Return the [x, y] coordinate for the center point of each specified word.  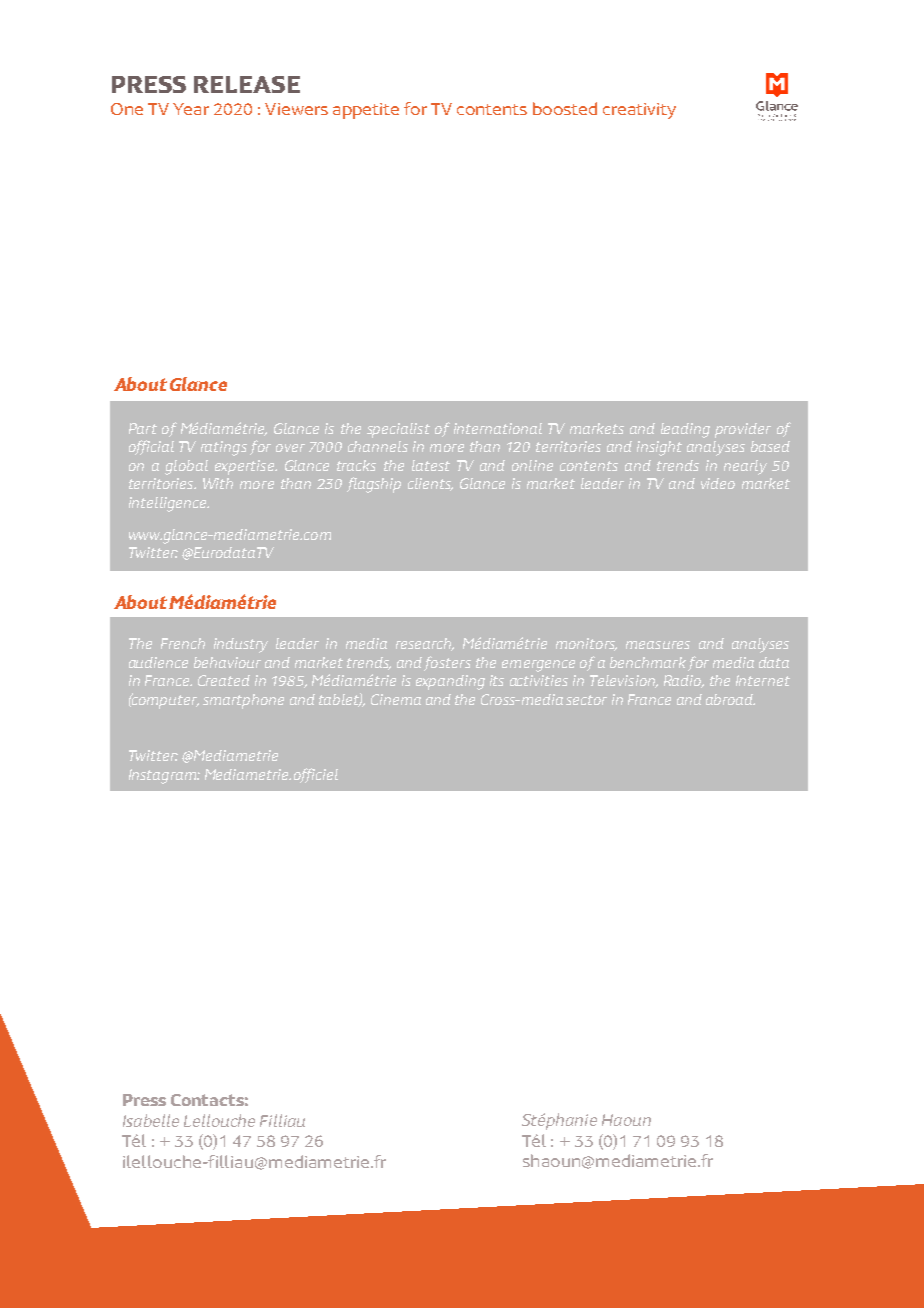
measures [658, 645]
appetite [366, 111]
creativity [639, 111]
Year [191, 109]
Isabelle [151, 1120]
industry [241, 645]
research [425, 644]
